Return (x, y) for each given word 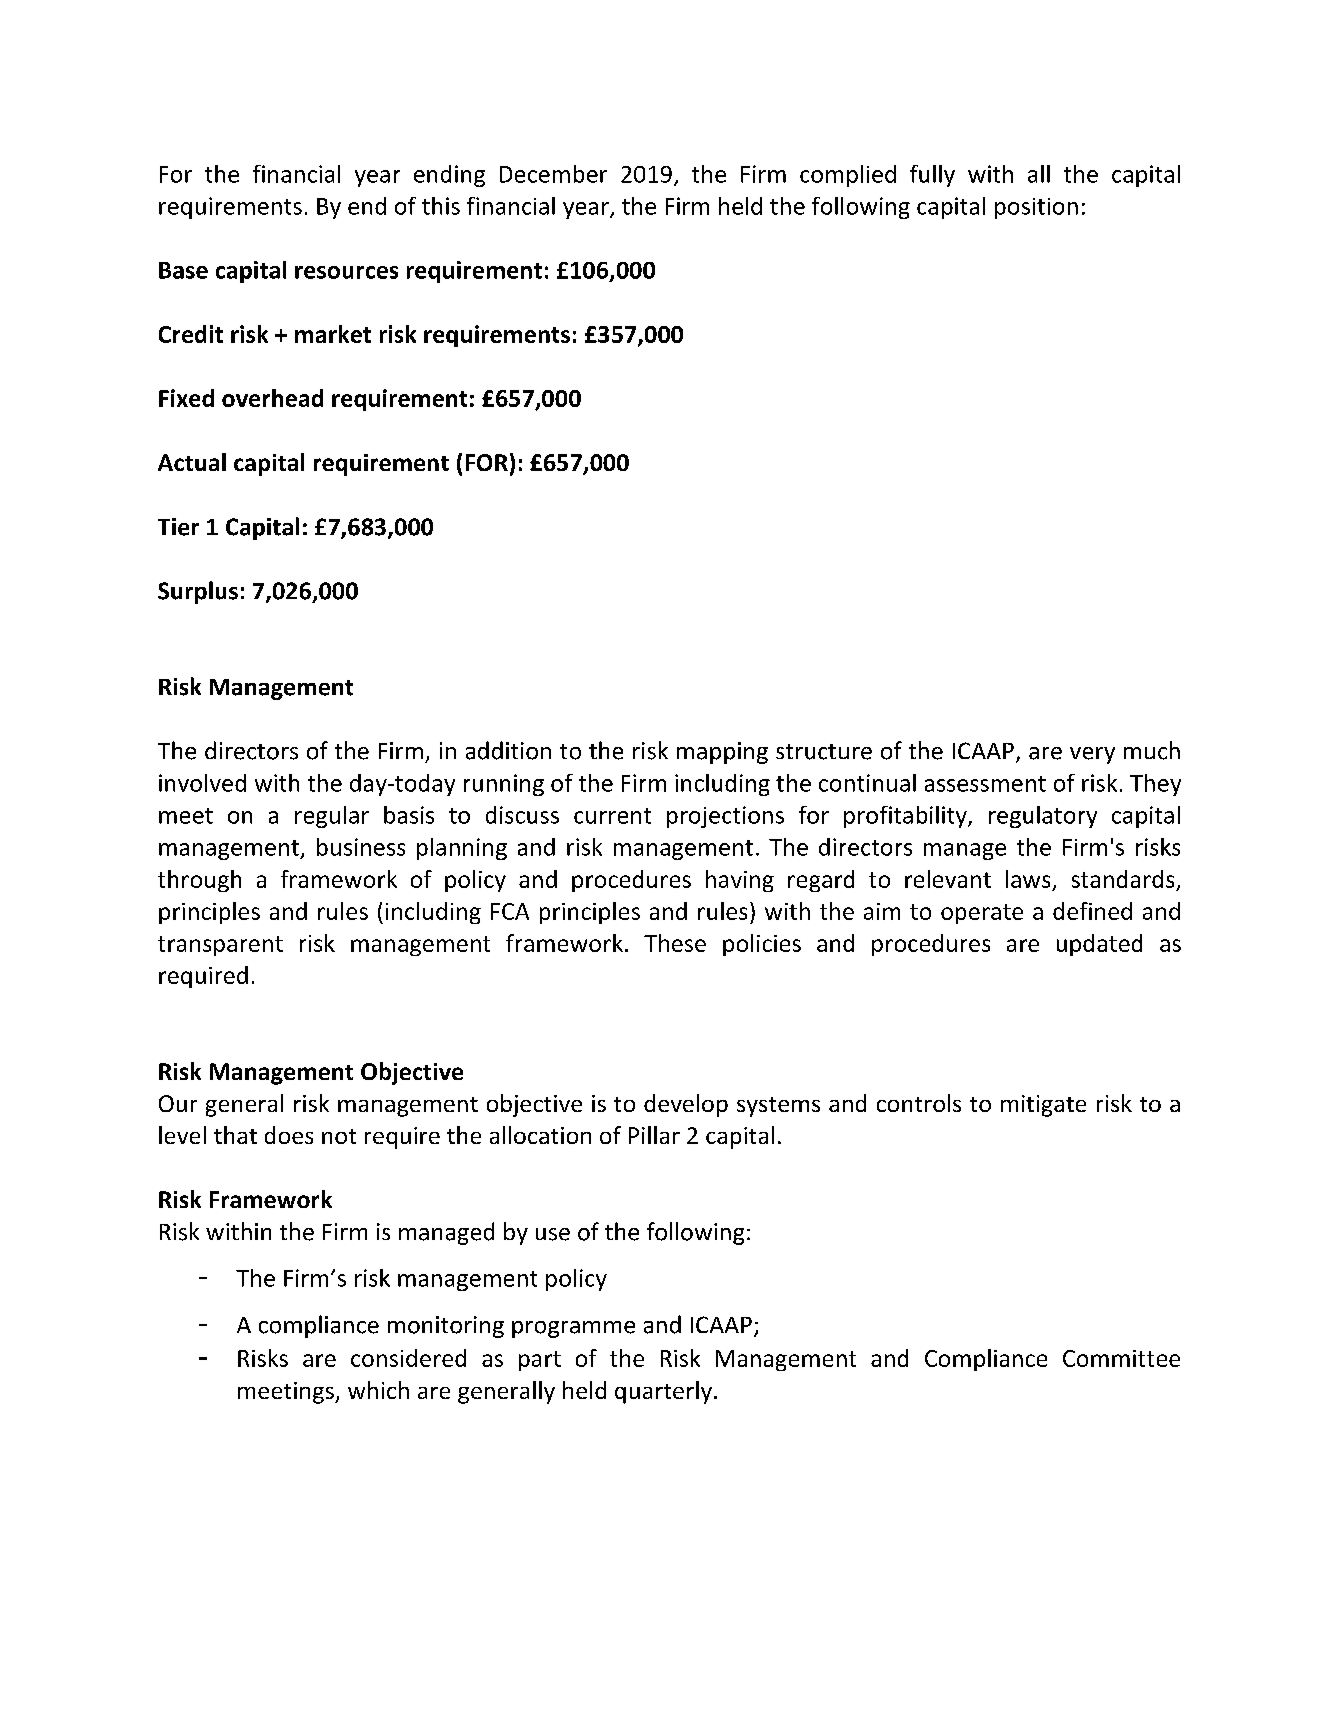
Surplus (198, 592)
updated (1099, 945)
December (553, 174)
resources (346, 272)
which (378, 1390)
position (1036, 208)
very (1092, 755)
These (675, 943)
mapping (722, 753)
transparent (220, 946)
